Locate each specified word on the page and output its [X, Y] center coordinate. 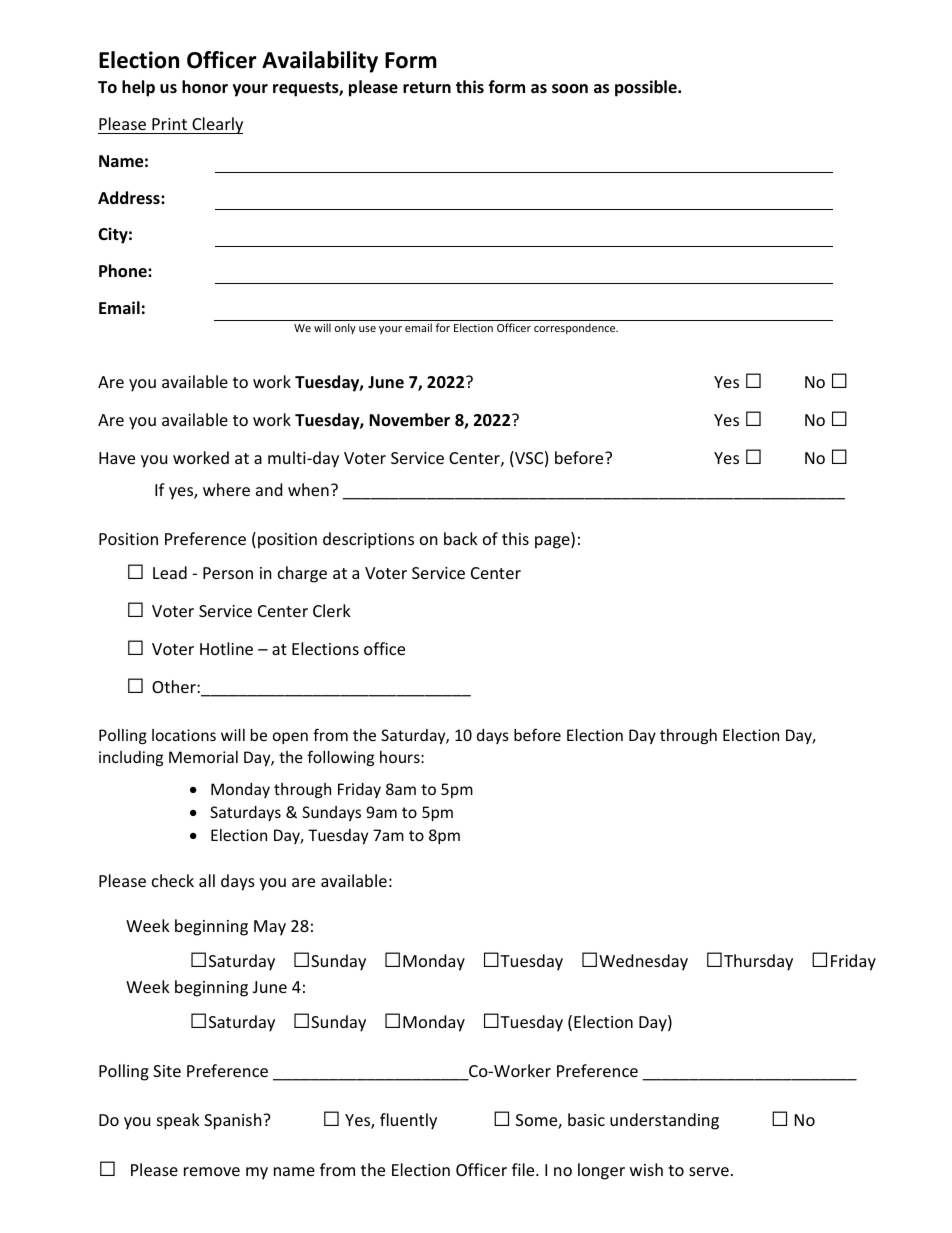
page [553, 542]
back [461, 538]
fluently [408, 1121]
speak [178, 1121]
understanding [664, 1121]
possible [647, 88]
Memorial [203, 757]
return [427, 88]
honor [205, 87]
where [226, 489]
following [340, 758]
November [409, 420]
